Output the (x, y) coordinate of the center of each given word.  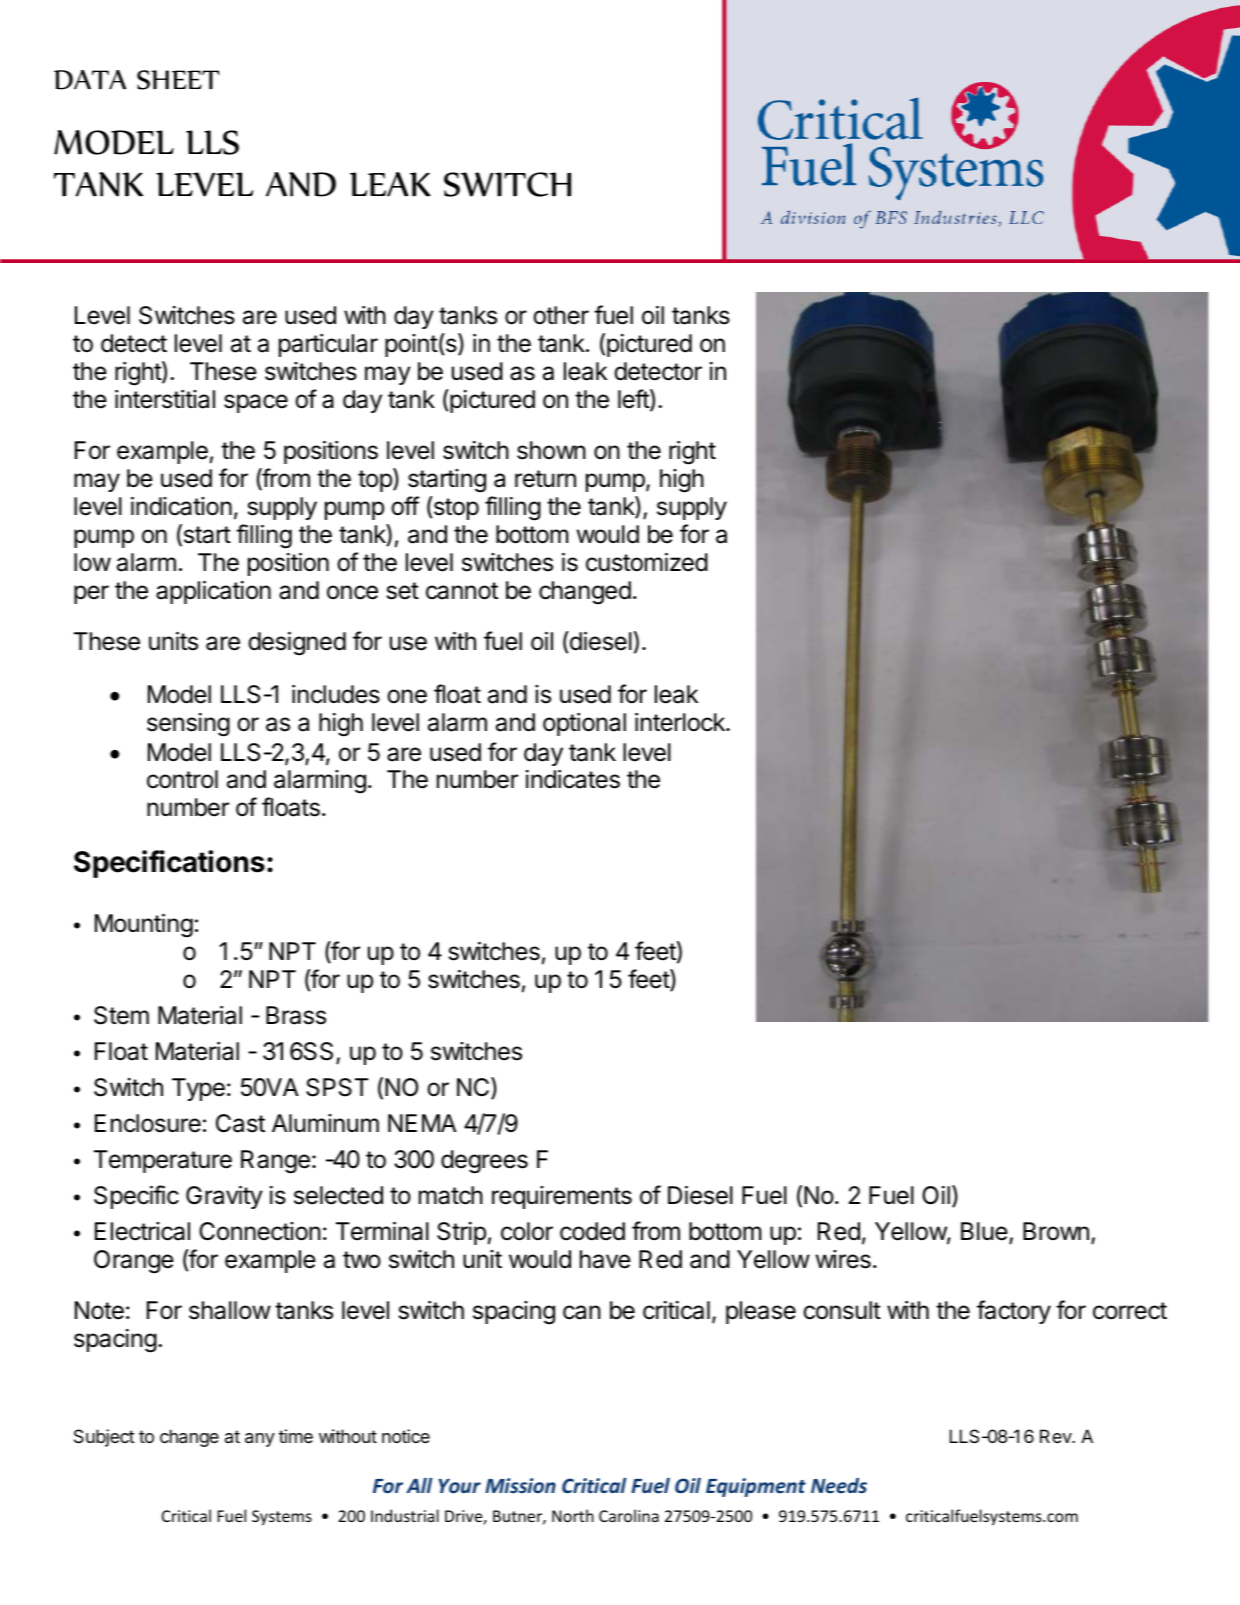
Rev (1056, 1436)
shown (551, 450)
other (561, 315)
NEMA (422, 1123)
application (213, 592)
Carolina (629, 1515)
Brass (296, 1015)
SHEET (178, 80)
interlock (681, 722)
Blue (984, 1231)
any (260, 1440)
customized (647, 562)
